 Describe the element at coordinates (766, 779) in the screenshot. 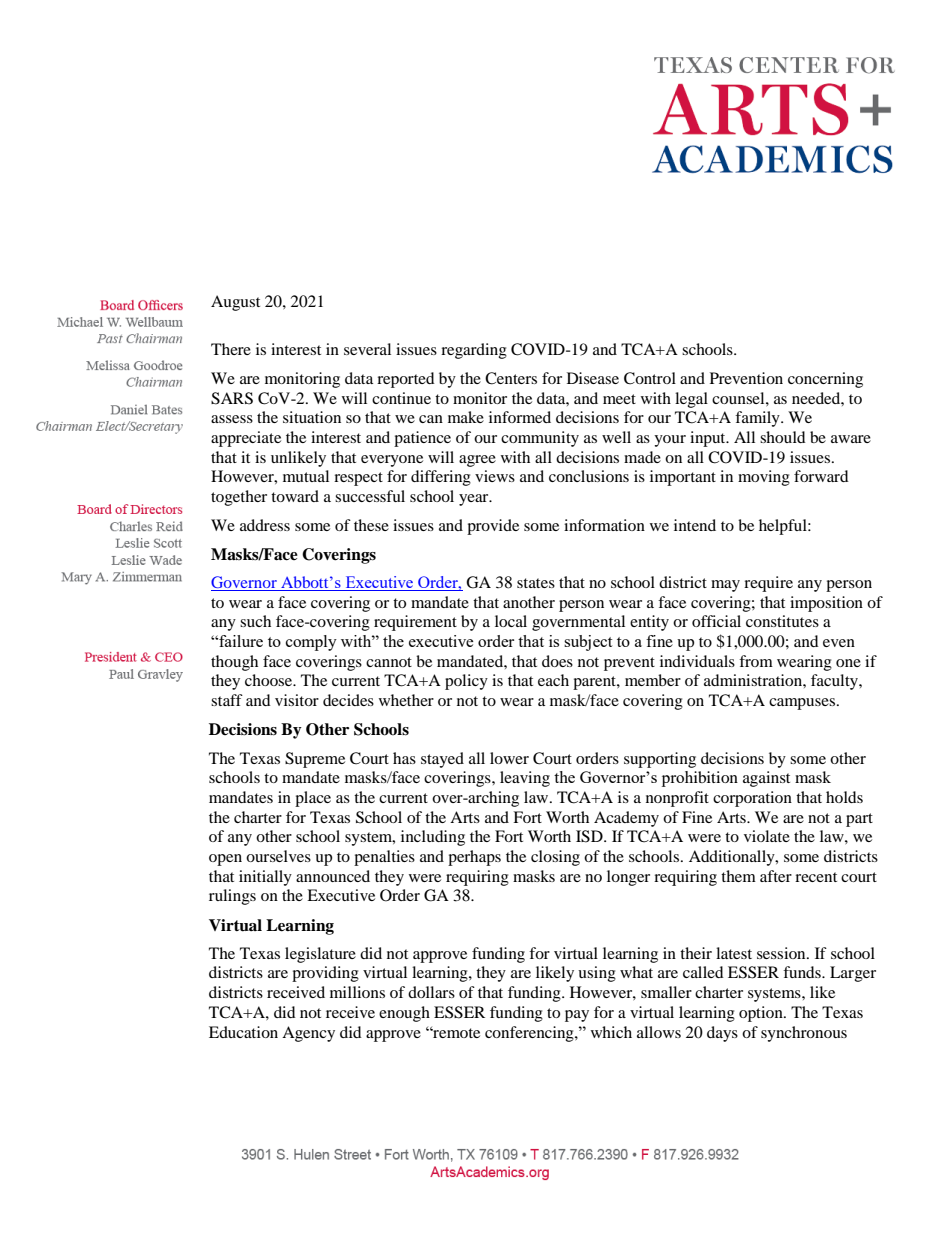

I see `against` at that location.
